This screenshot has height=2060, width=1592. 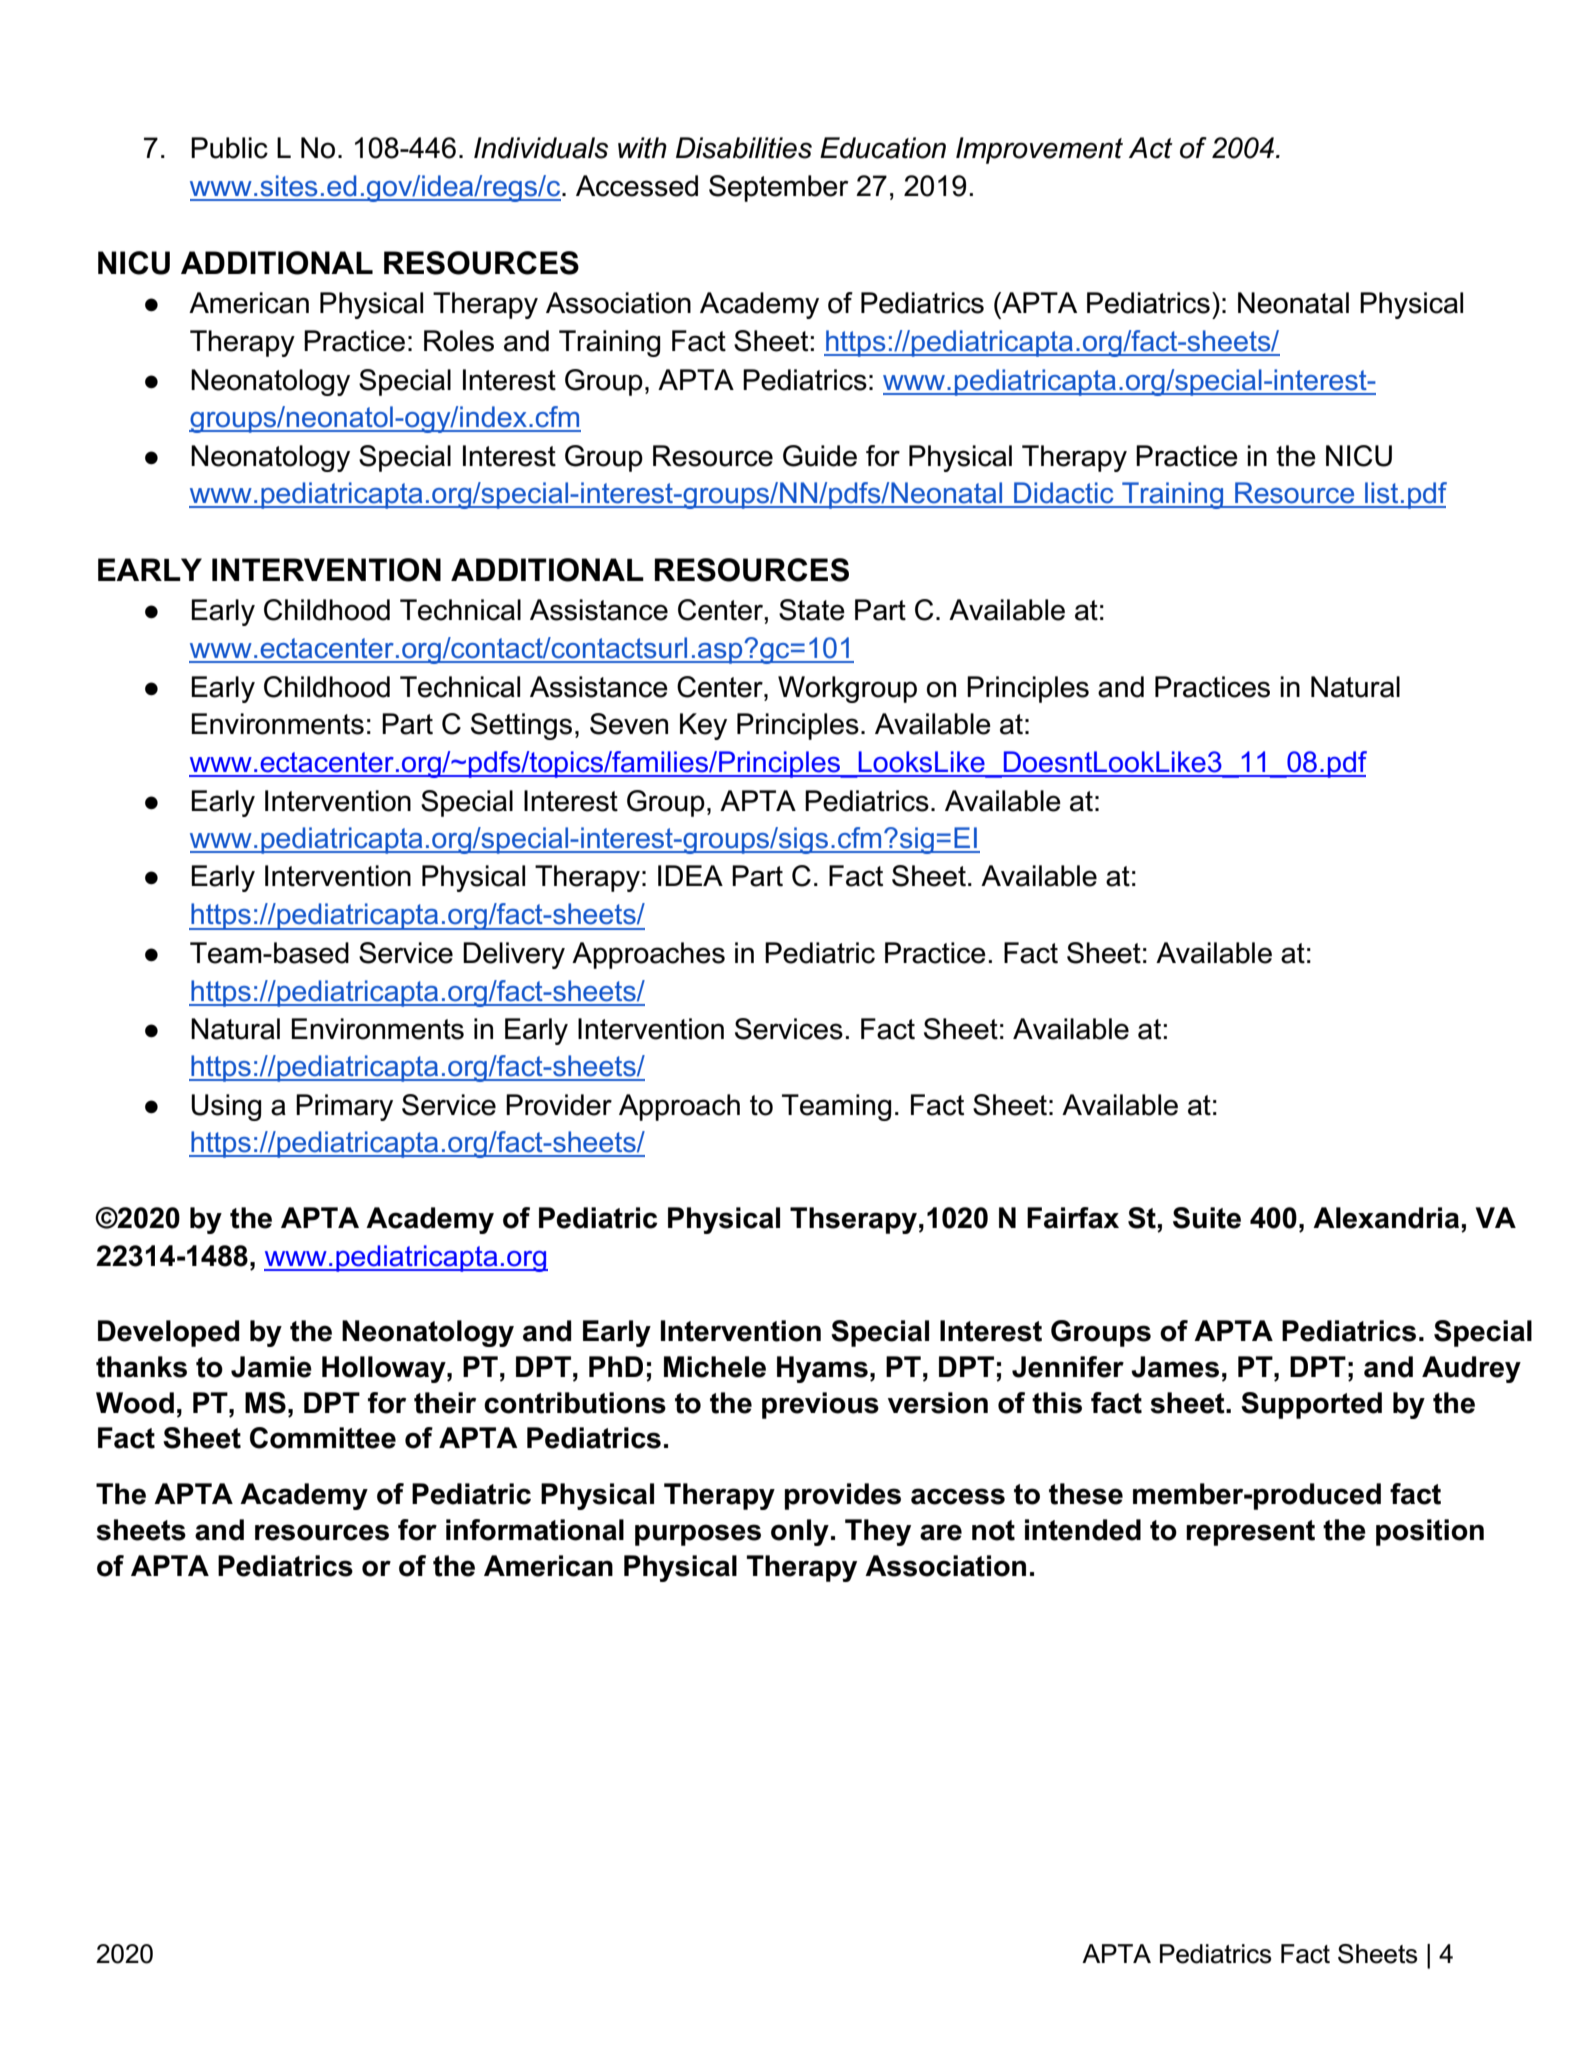 What do you see at coordinates (812, 610) in the screenshot?
I see `State` at bounding box center [812, 610].
